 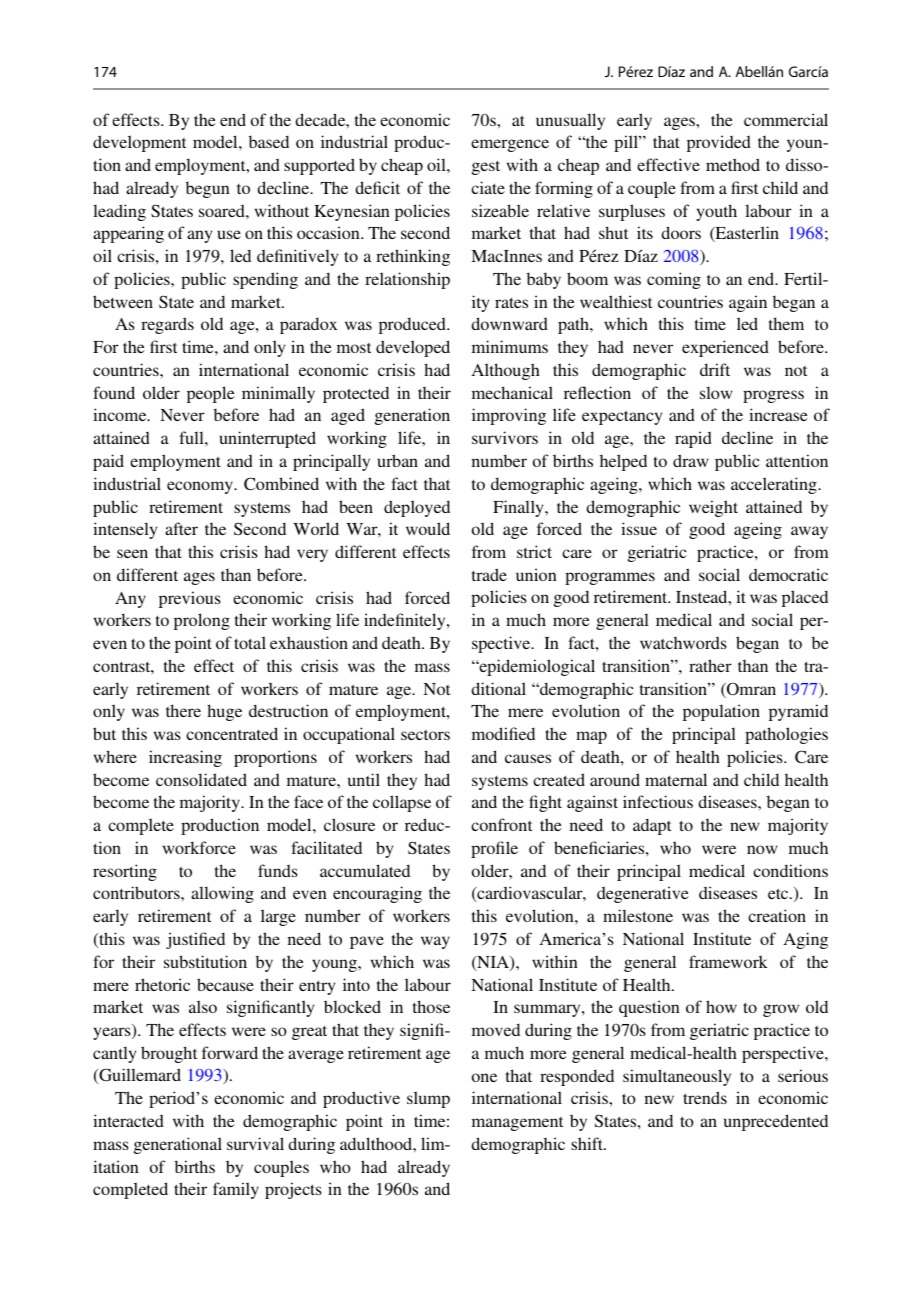 I want to click on epidemiological, so click(x=536, y=667).
